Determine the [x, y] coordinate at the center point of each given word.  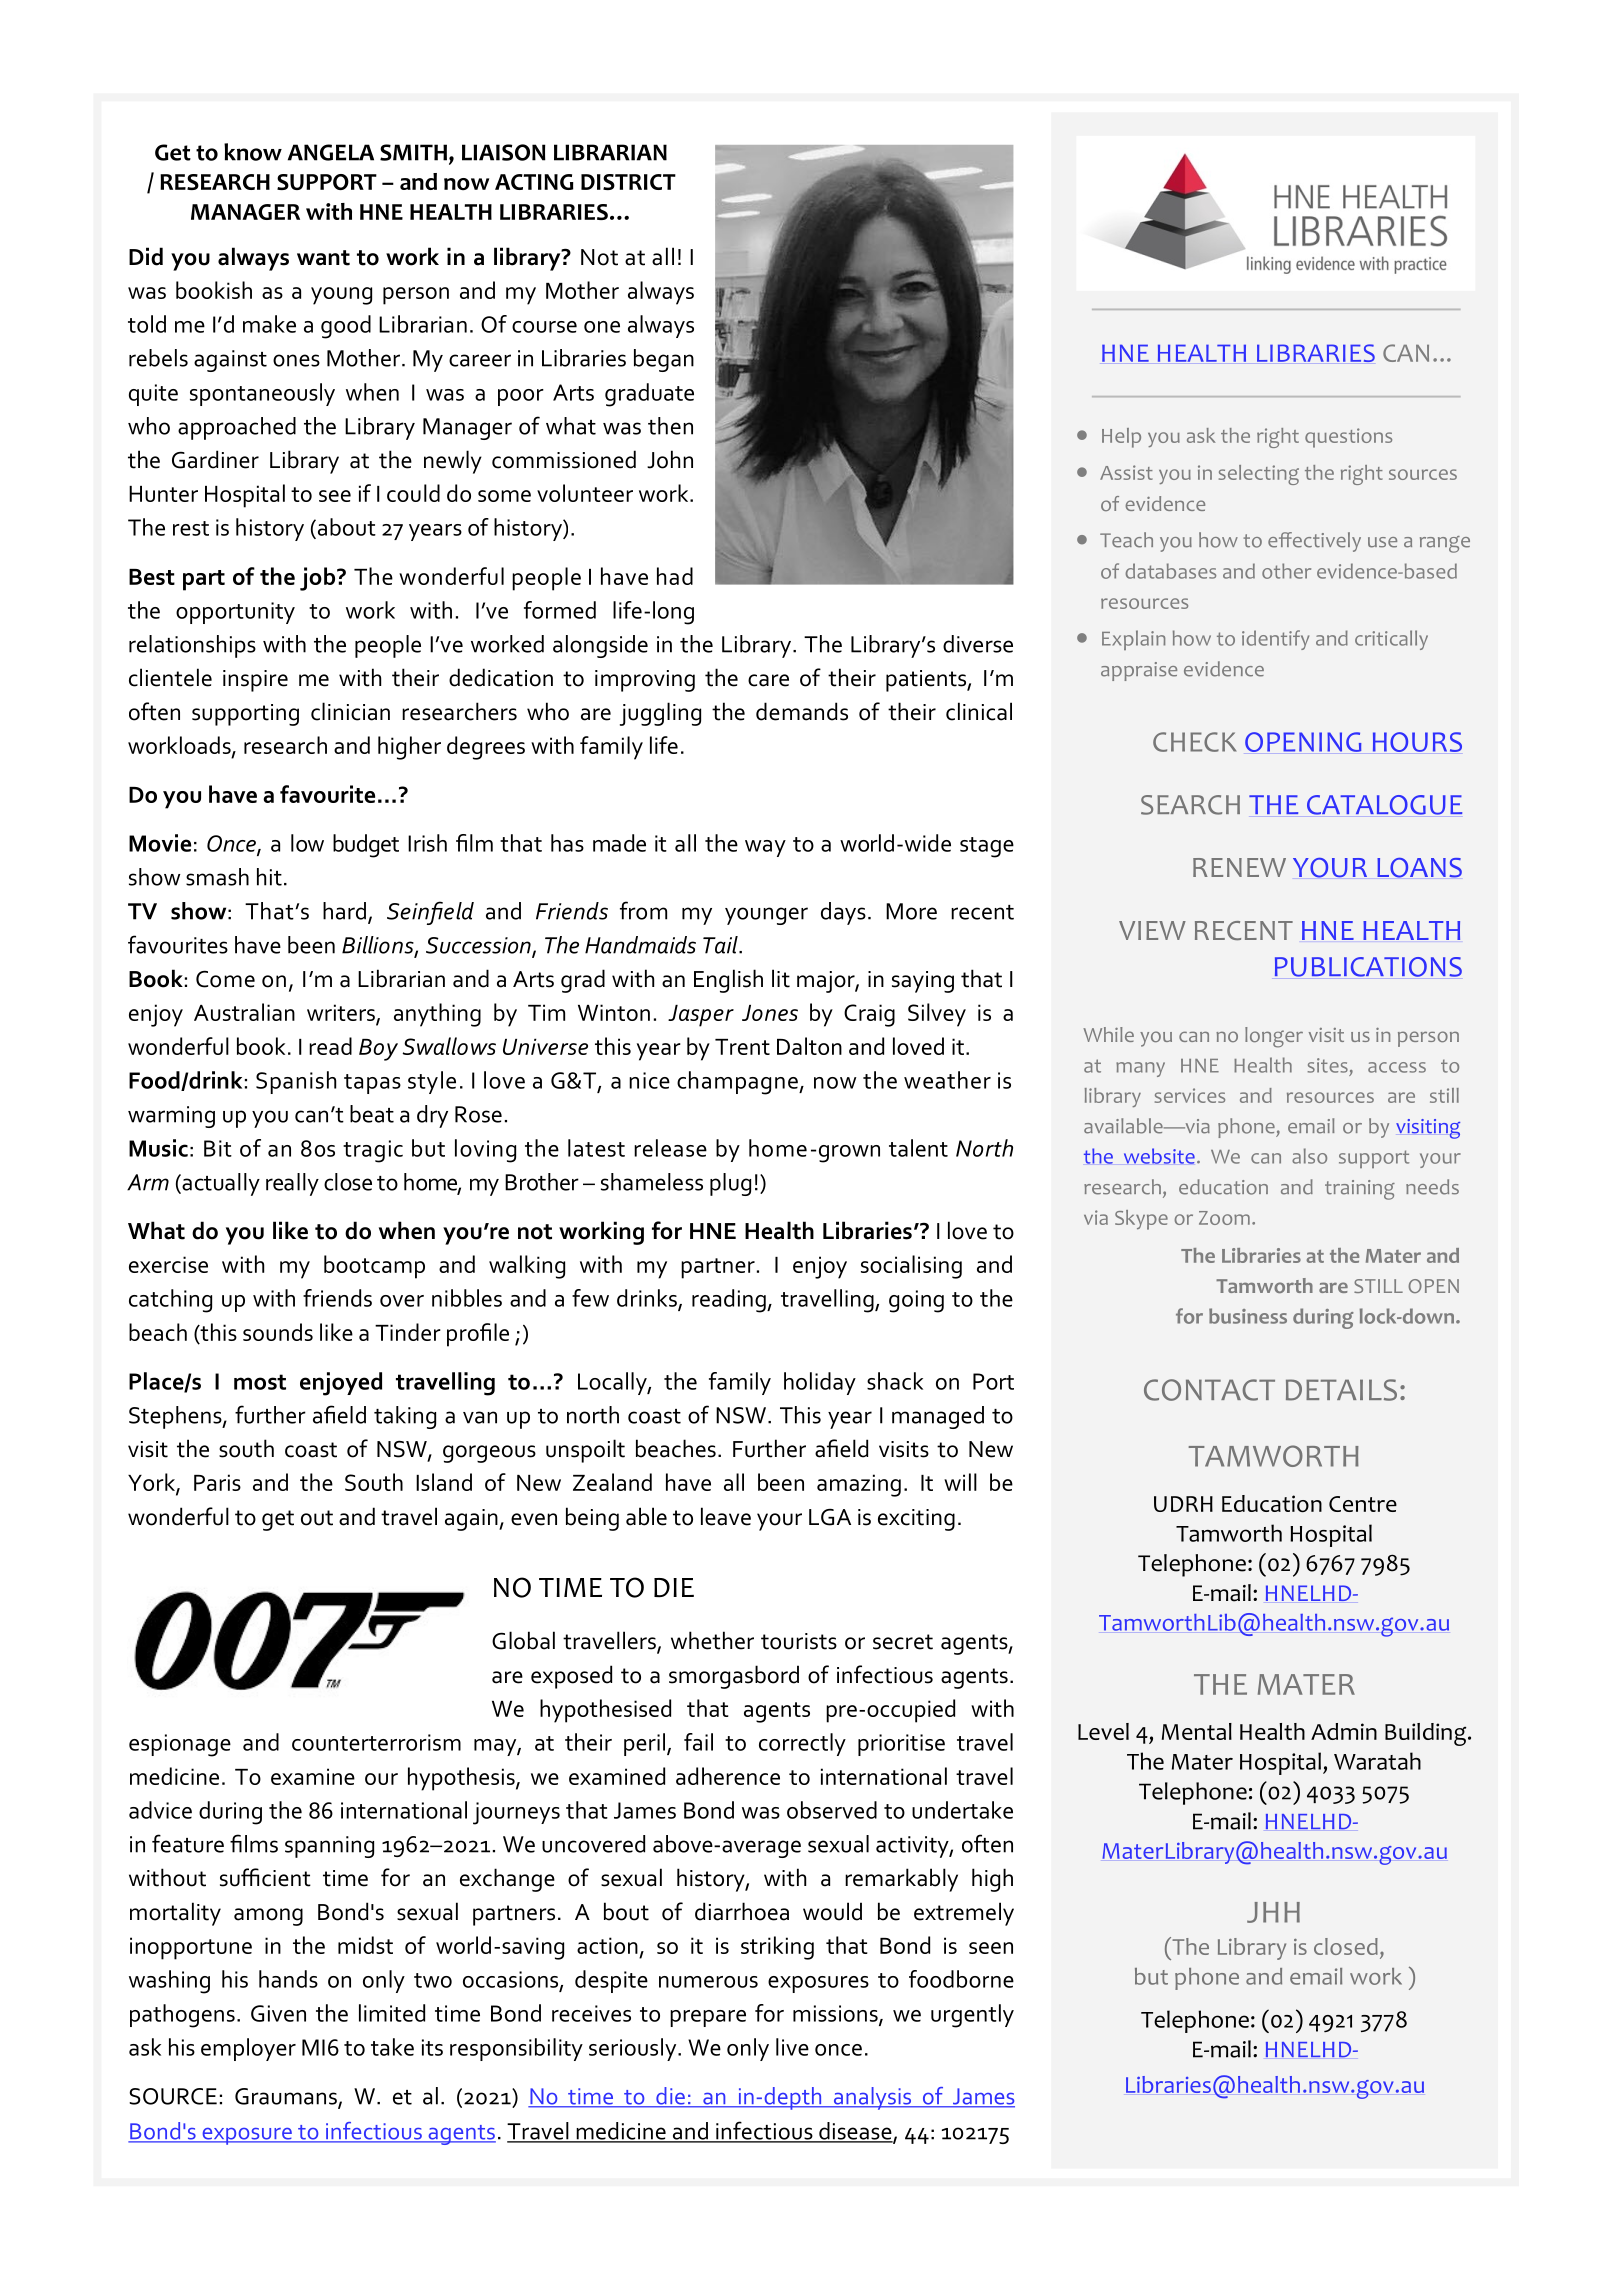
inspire [255, 681]
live [792, 2047]
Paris [217, 1482]
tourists [799, 1641]
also [1309, 1156]
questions [1348, 438]
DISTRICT [628, 182]
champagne [738, 1083]
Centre [1363, 1504]
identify [1275, 640]
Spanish [296, 1082]
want [323, 258]
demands [802, 711]
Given [278, 2013]
